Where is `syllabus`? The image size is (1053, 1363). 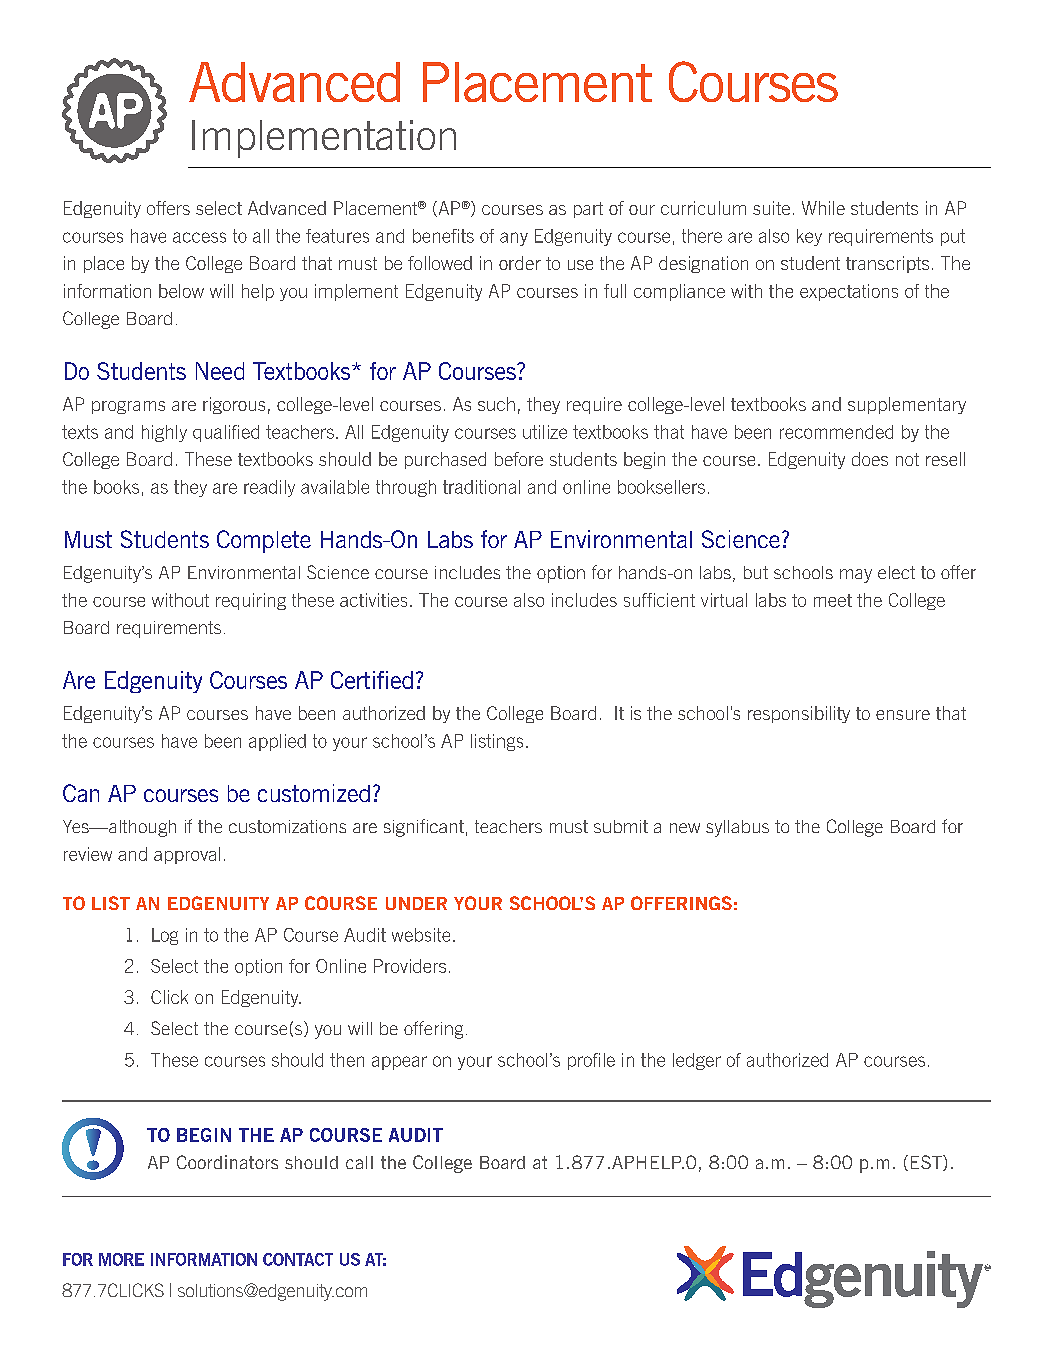 syllabus is located at coordinates (737, 828).
